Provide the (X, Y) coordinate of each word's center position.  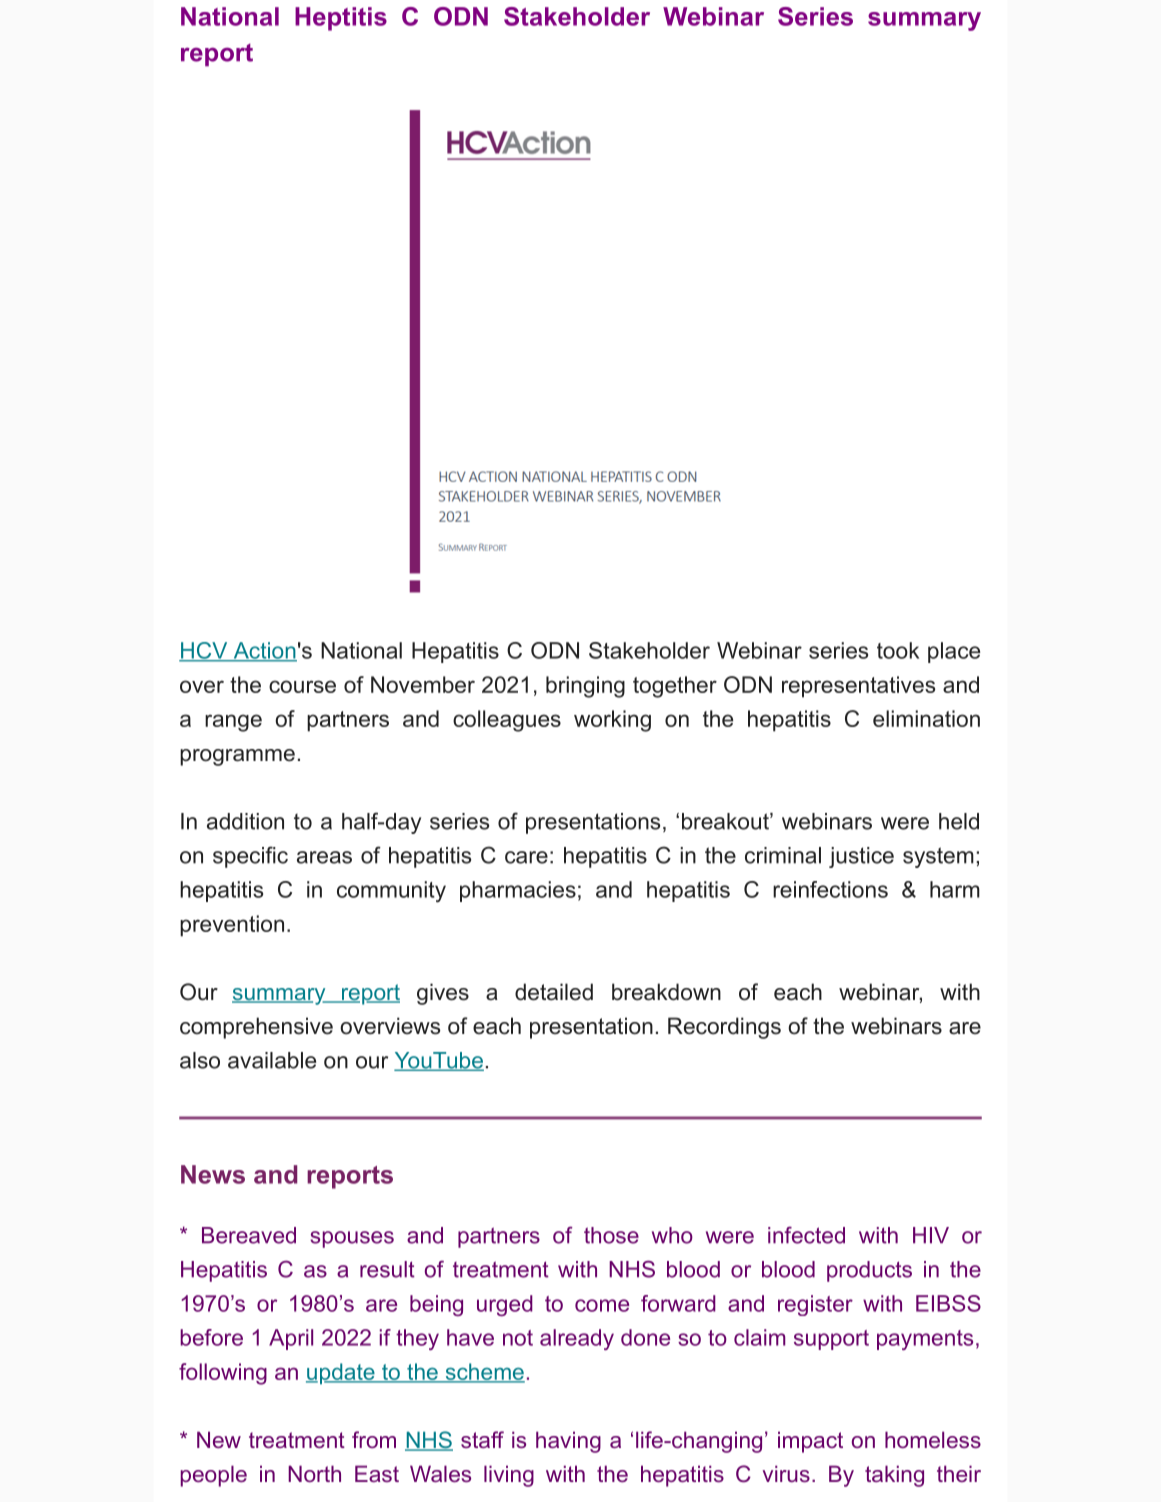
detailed (554, 992)
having (568, 1442)
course (302, 686)
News (213, 1174)
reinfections (830, 889)
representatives (858, 687)
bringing (585, 687)
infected (806, 1235)
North (314, 1473)
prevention (232, 926)
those (611, 1235)
